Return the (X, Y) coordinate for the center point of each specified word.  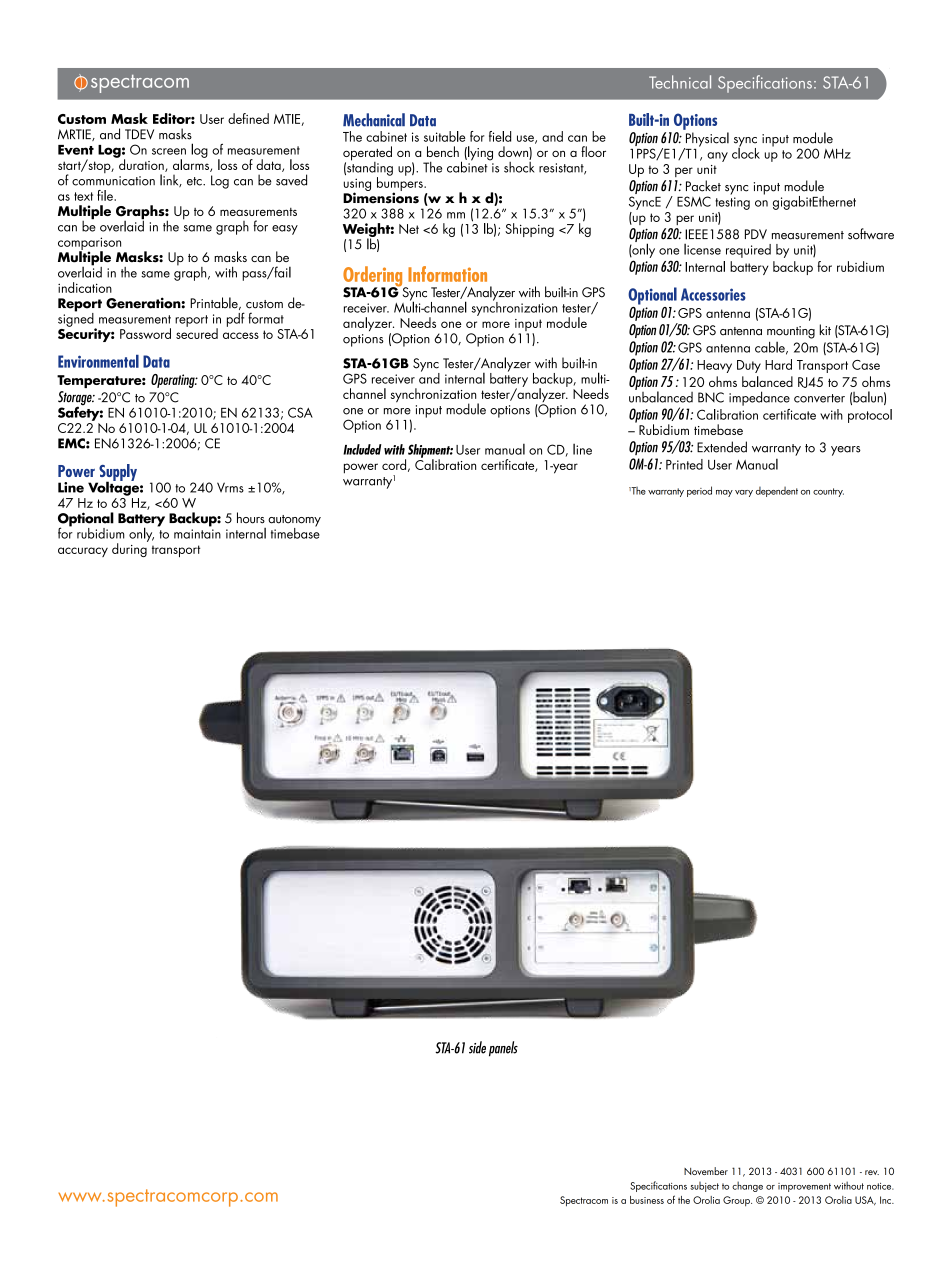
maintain (197, 534)
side (477, 1047)
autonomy (294, 522)
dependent (777, 492)
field (500, 136)
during (130, 549)
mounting (791, 332)
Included (362, 449)
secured (197, 332)
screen (169, 151)
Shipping (529, 230)
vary (744, 493)
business (647, 1200)
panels (503, 1049)
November (706, 1171)
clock (746, 152)
